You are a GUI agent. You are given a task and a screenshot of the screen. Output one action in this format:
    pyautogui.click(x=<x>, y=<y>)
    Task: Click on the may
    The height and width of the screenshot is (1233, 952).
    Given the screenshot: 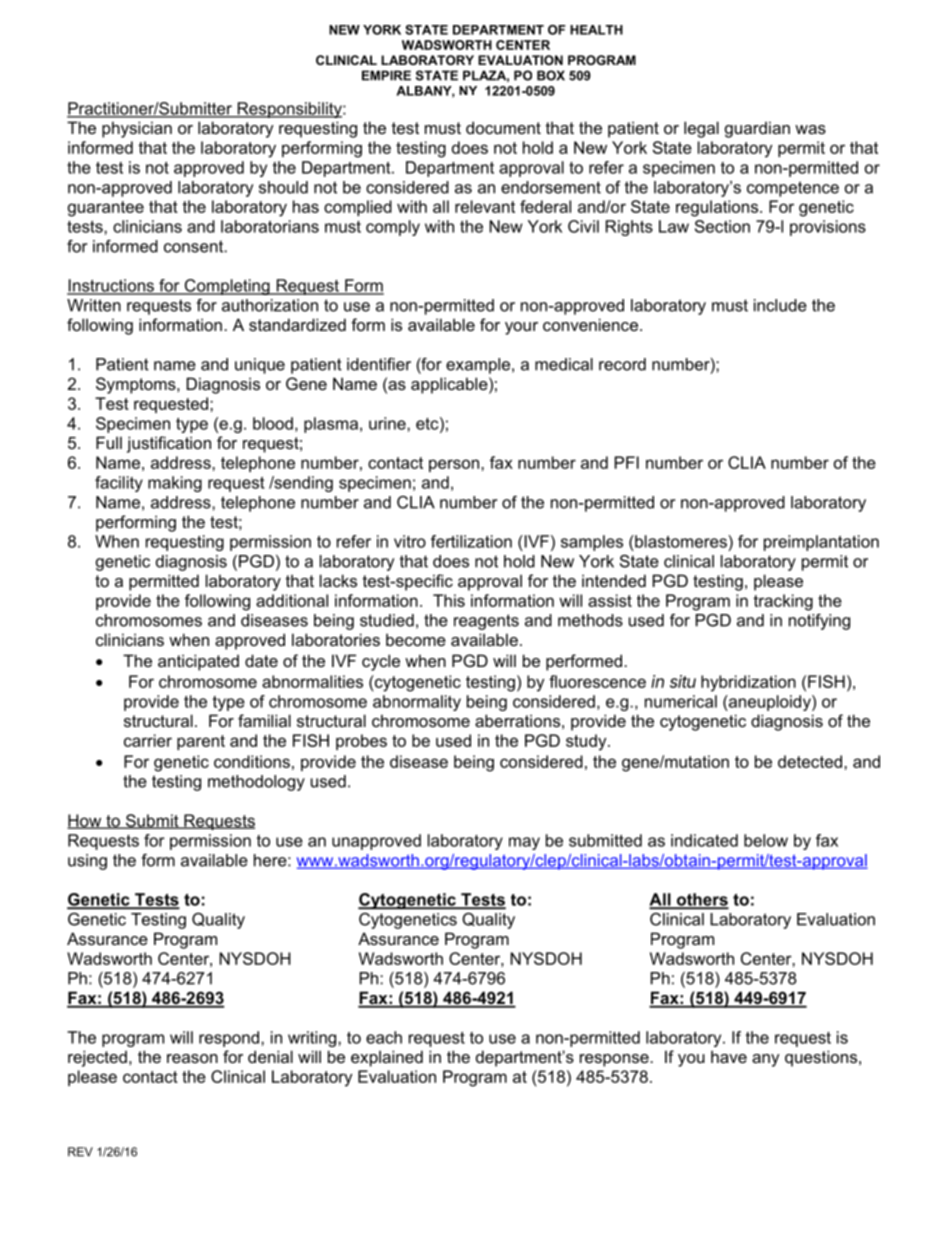 What is the action you would take?
    pyautogui.click(x=524, y=843)
